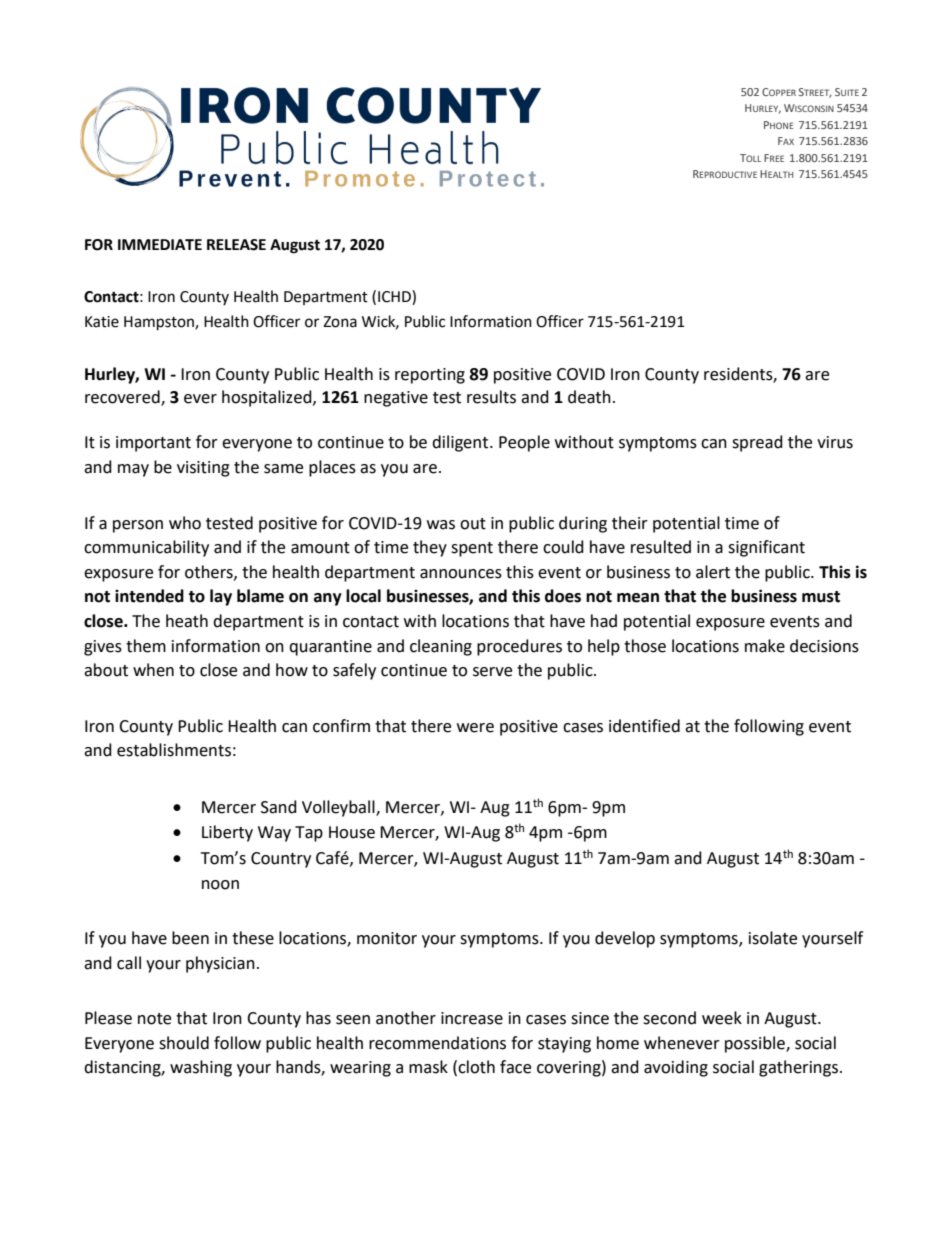 This page has width=952, height=1233. I want to click on death, so click(589, 397).
